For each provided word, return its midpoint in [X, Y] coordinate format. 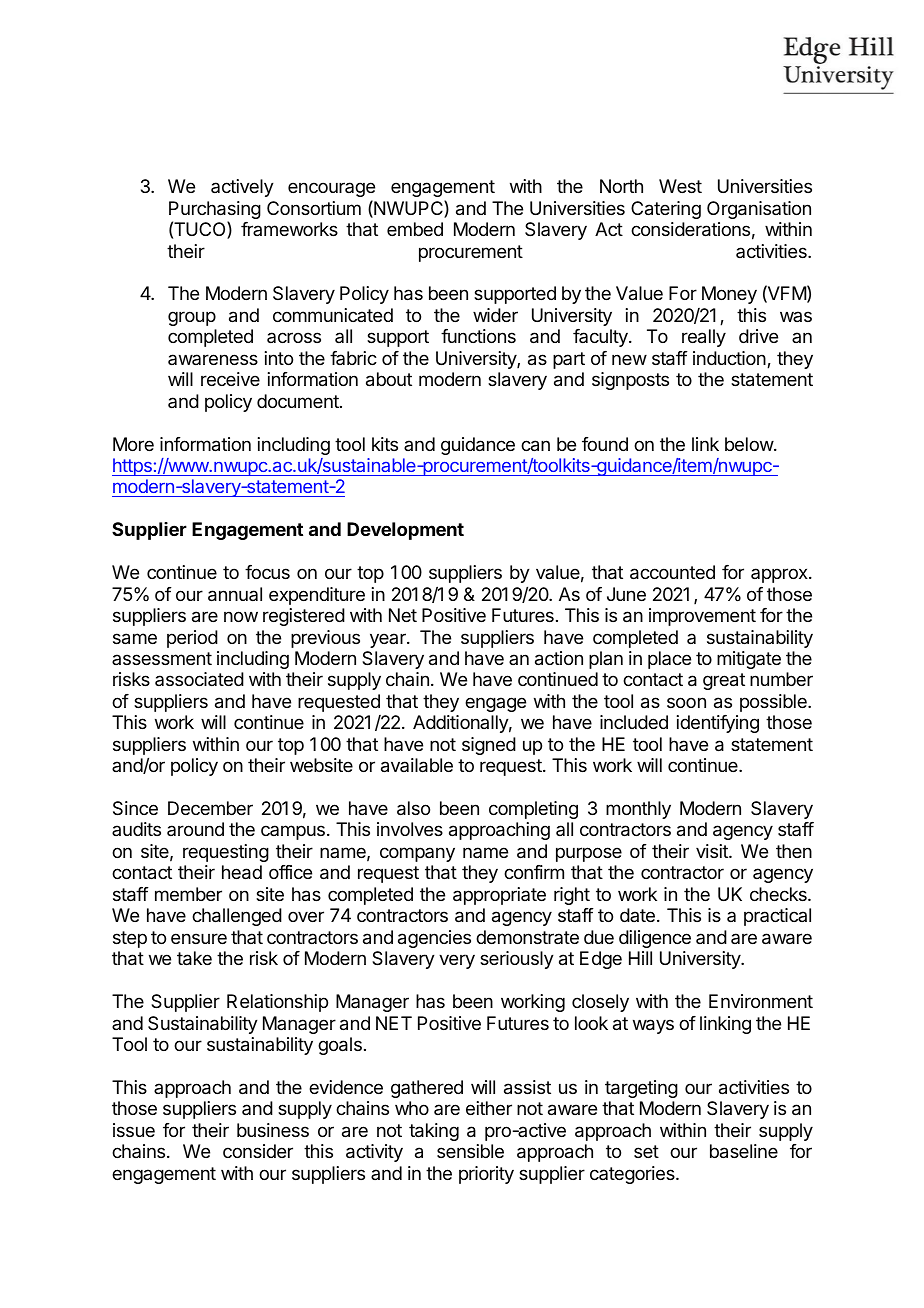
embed [415, 229]
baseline [744, 1151]
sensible [470, 1151]
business [273, 1130]
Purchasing [215, 211]
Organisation [759, 210]
